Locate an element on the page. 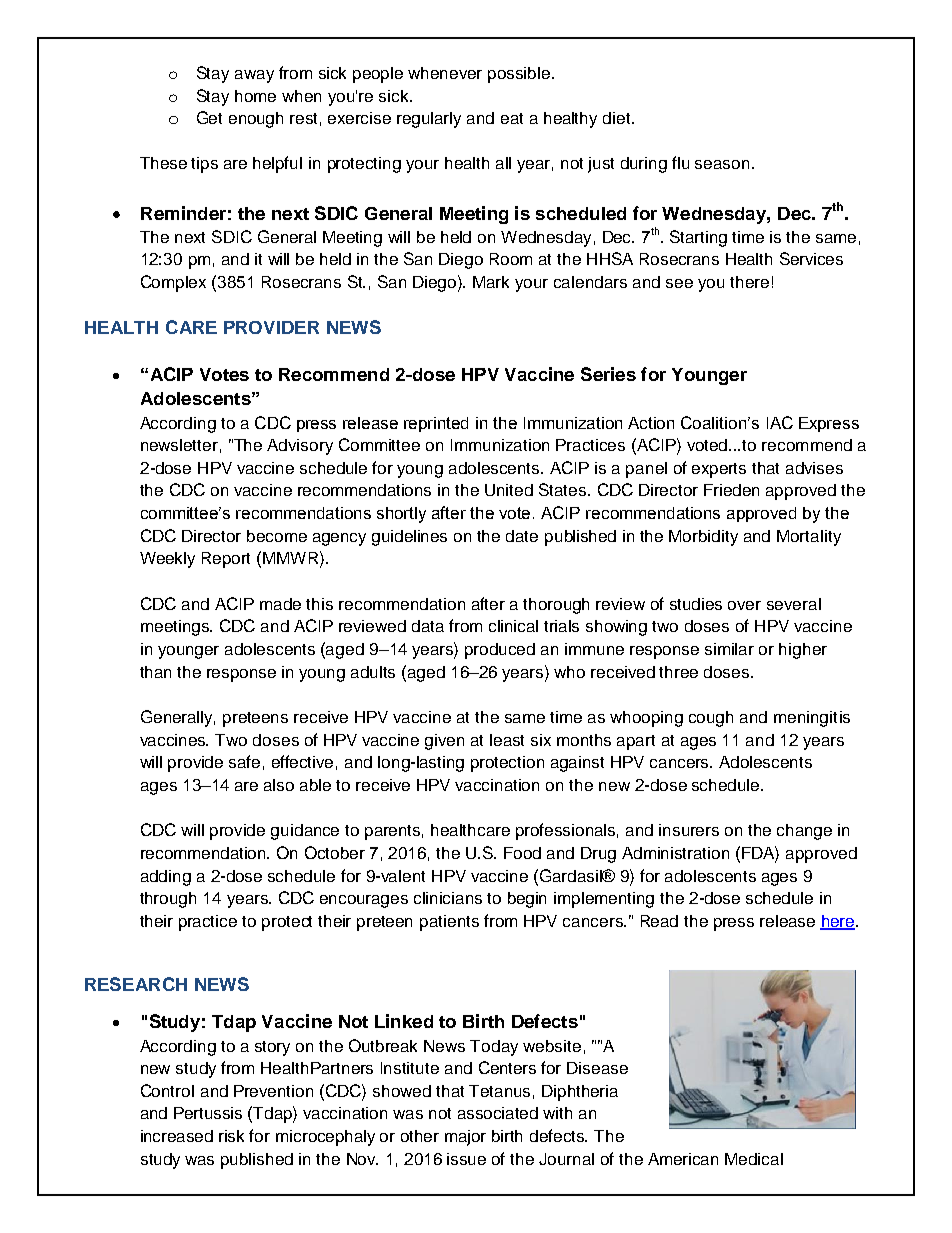 This image has height=1233, width=952. made is located at coordinates (280, 604).
